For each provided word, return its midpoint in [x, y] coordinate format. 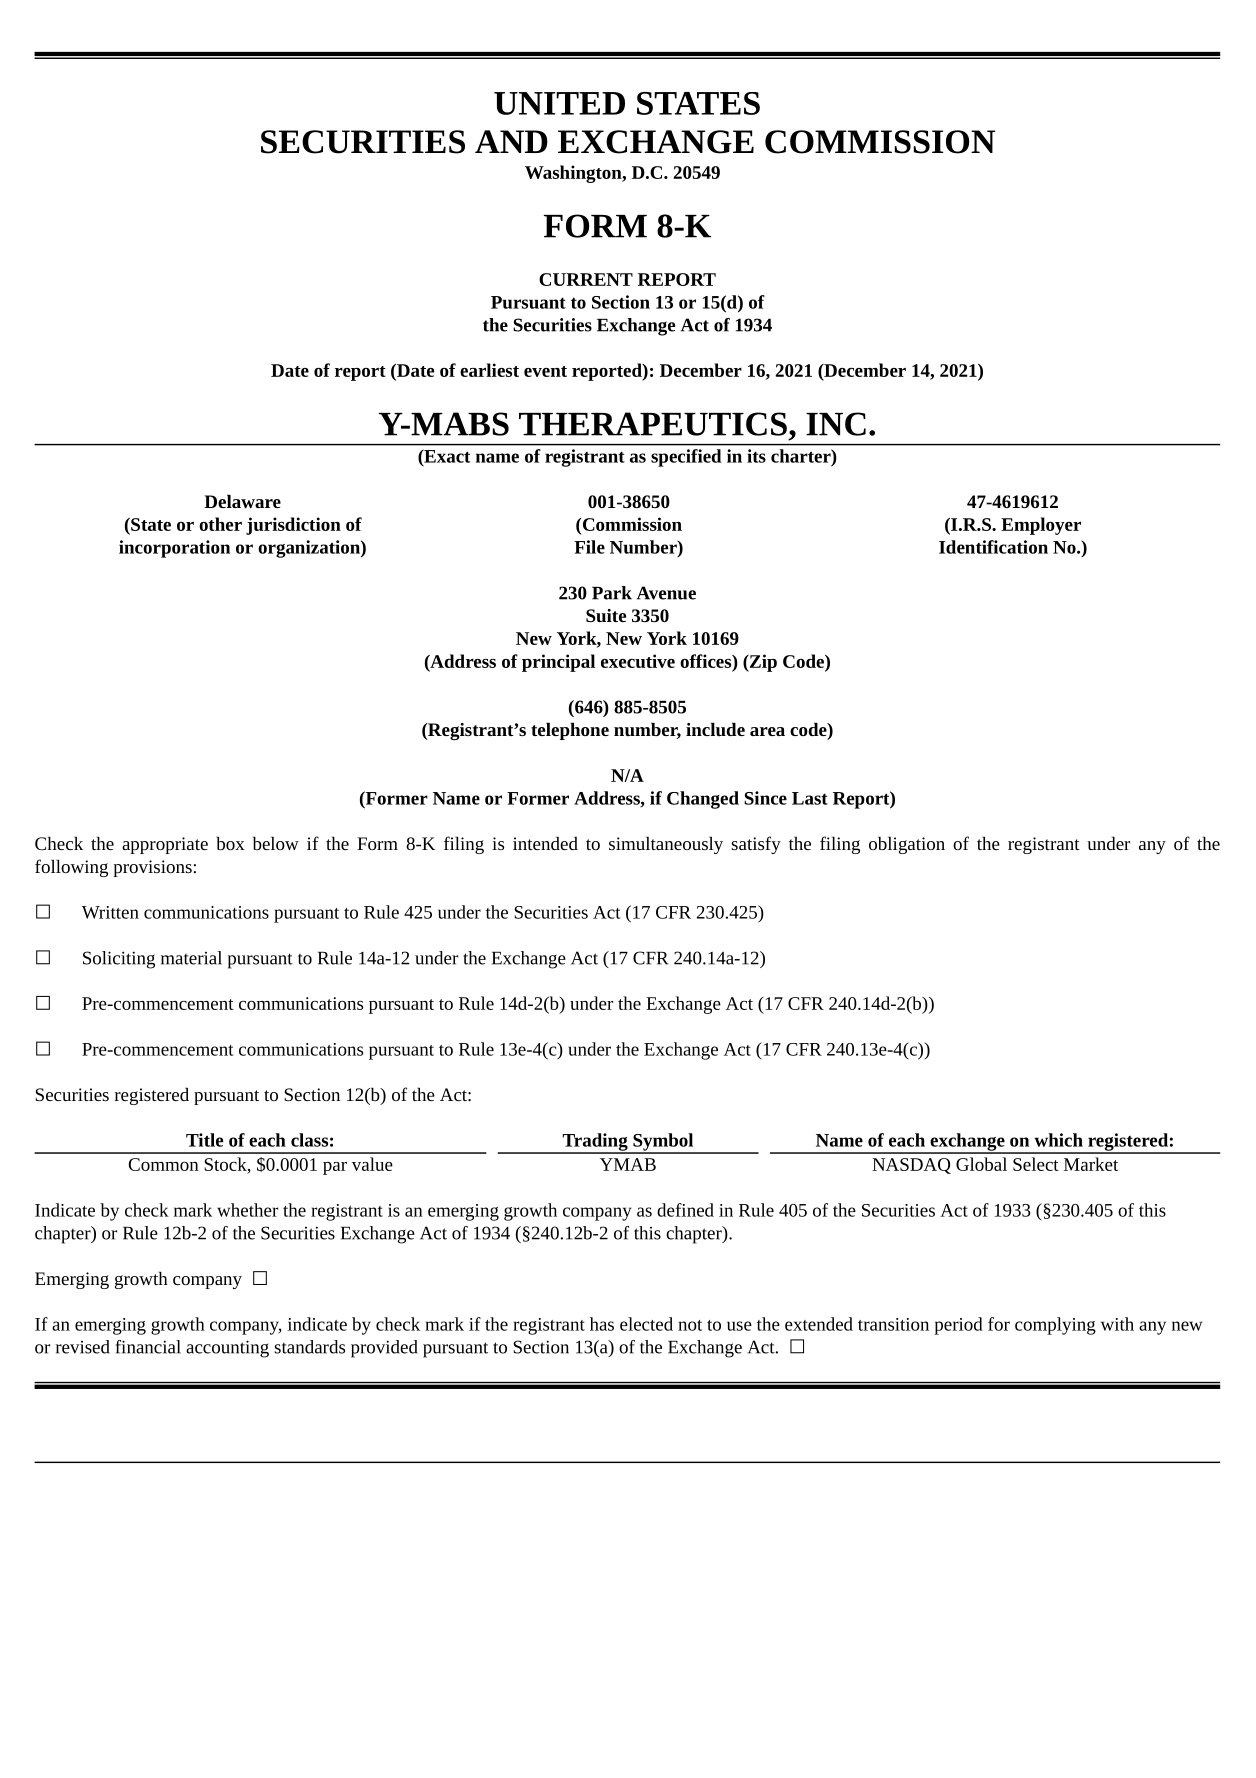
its [756, 456]
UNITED [559, 103]
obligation [907, 845]
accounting [227, 1349]
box [230, 843]
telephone [570, 731]
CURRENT [586, 279]
